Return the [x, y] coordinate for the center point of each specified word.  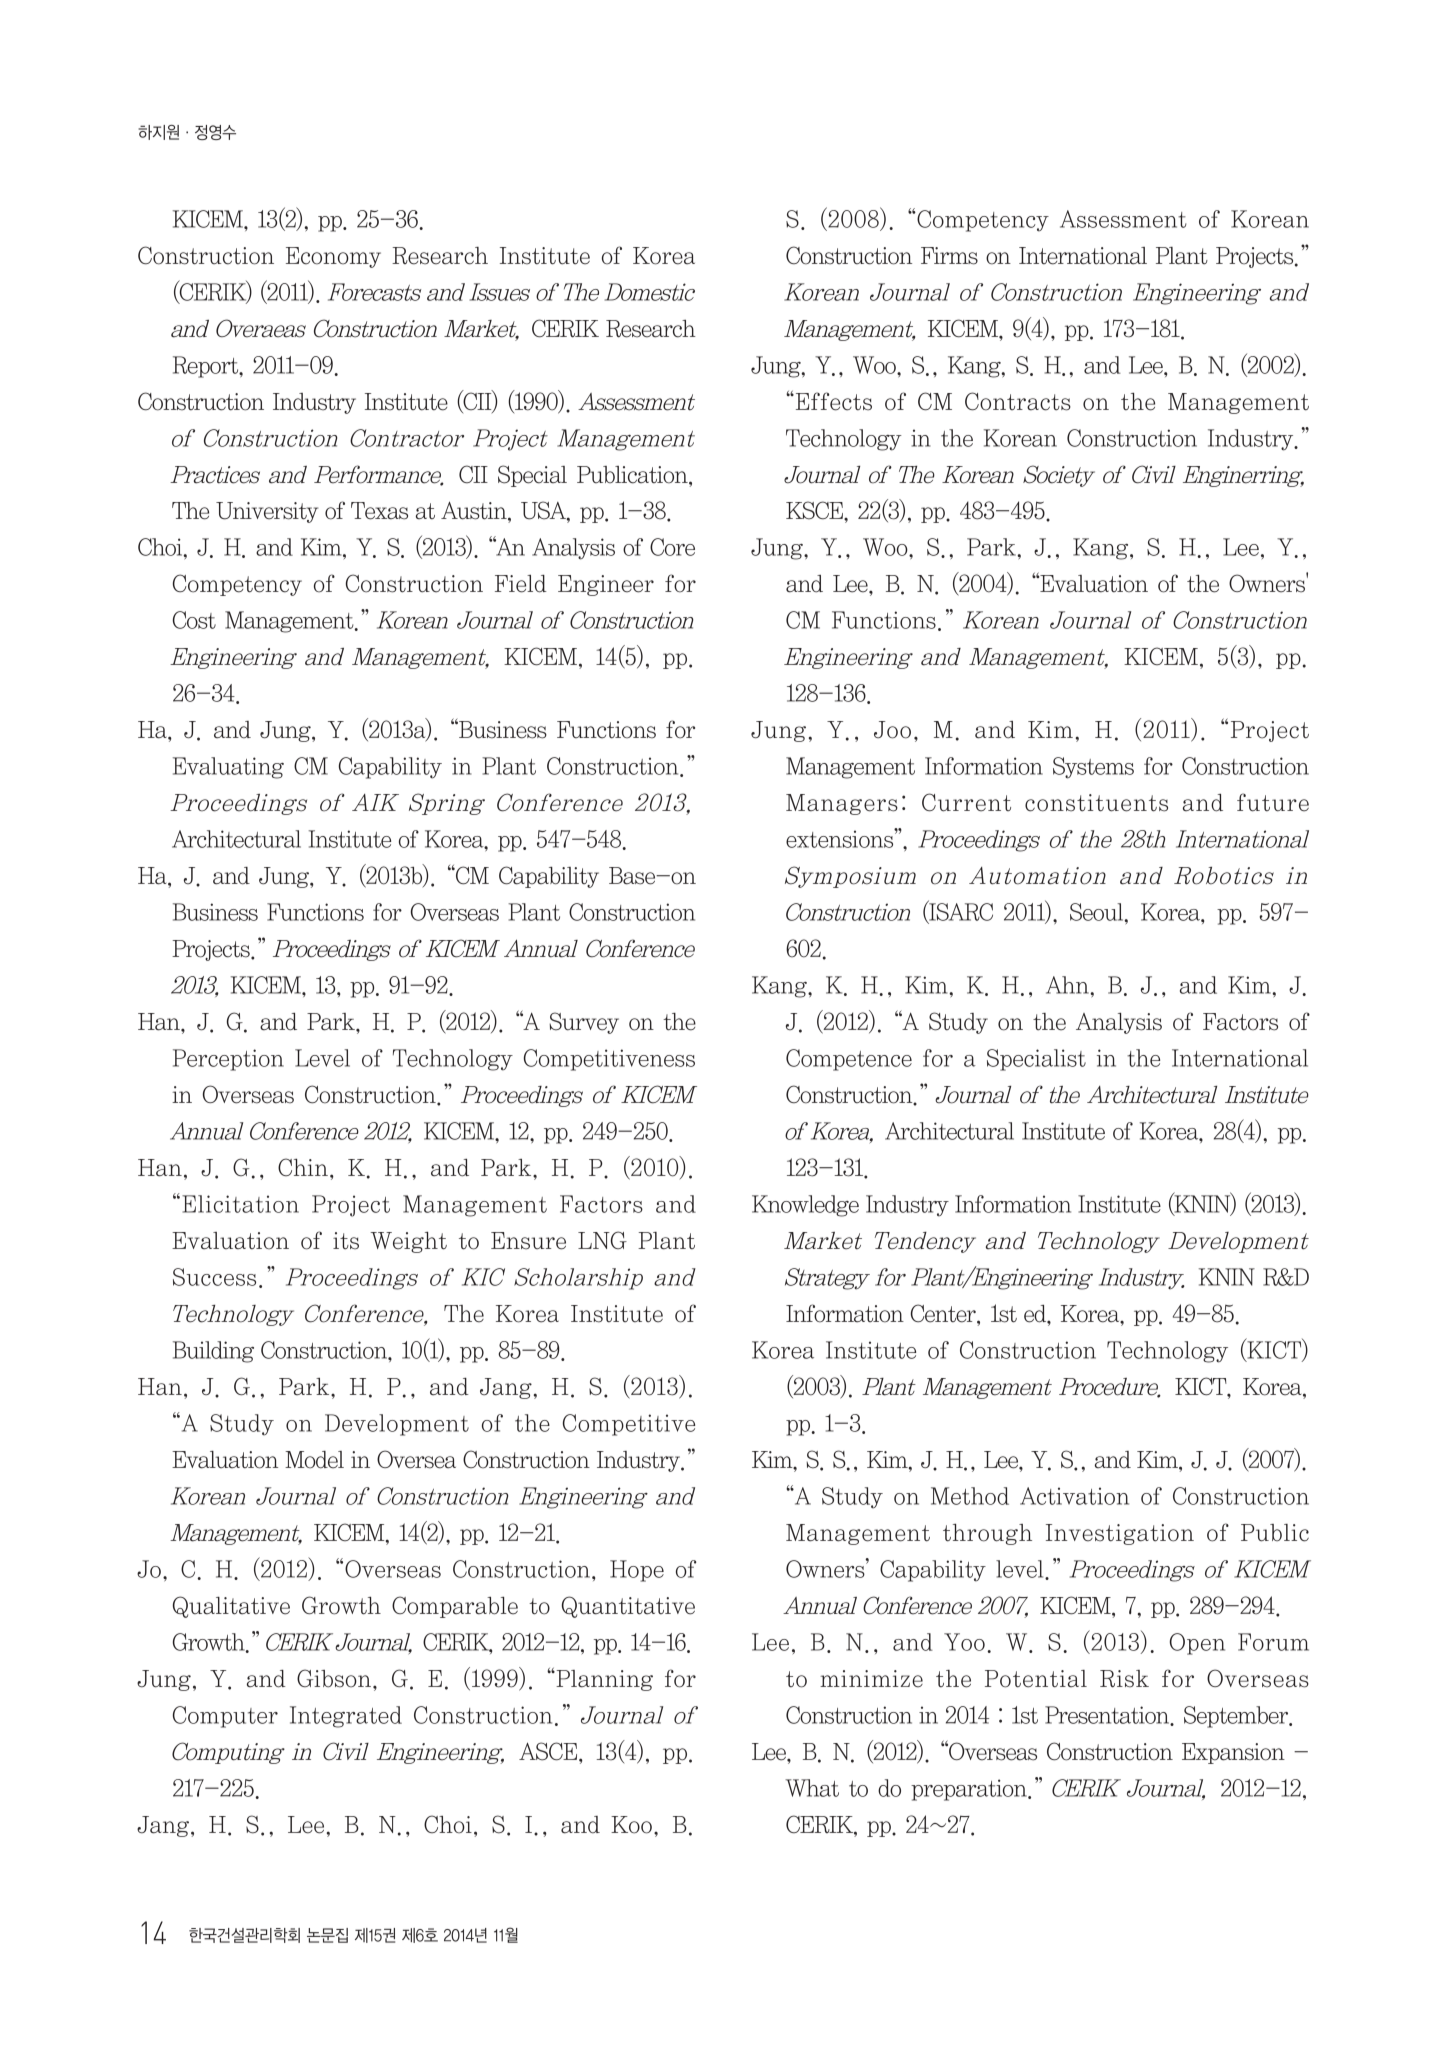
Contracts [1018, 401]
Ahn [1068, 985]
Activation [1074, 1496]
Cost [194, 620]
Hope [637, 1571]
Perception [228, 1060]
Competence [849, 1060]
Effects [832, 401]
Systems [1093, 768]
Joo [892, 730]
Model [314, 1460]
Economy [333, 257]
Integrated [346, 1717]
